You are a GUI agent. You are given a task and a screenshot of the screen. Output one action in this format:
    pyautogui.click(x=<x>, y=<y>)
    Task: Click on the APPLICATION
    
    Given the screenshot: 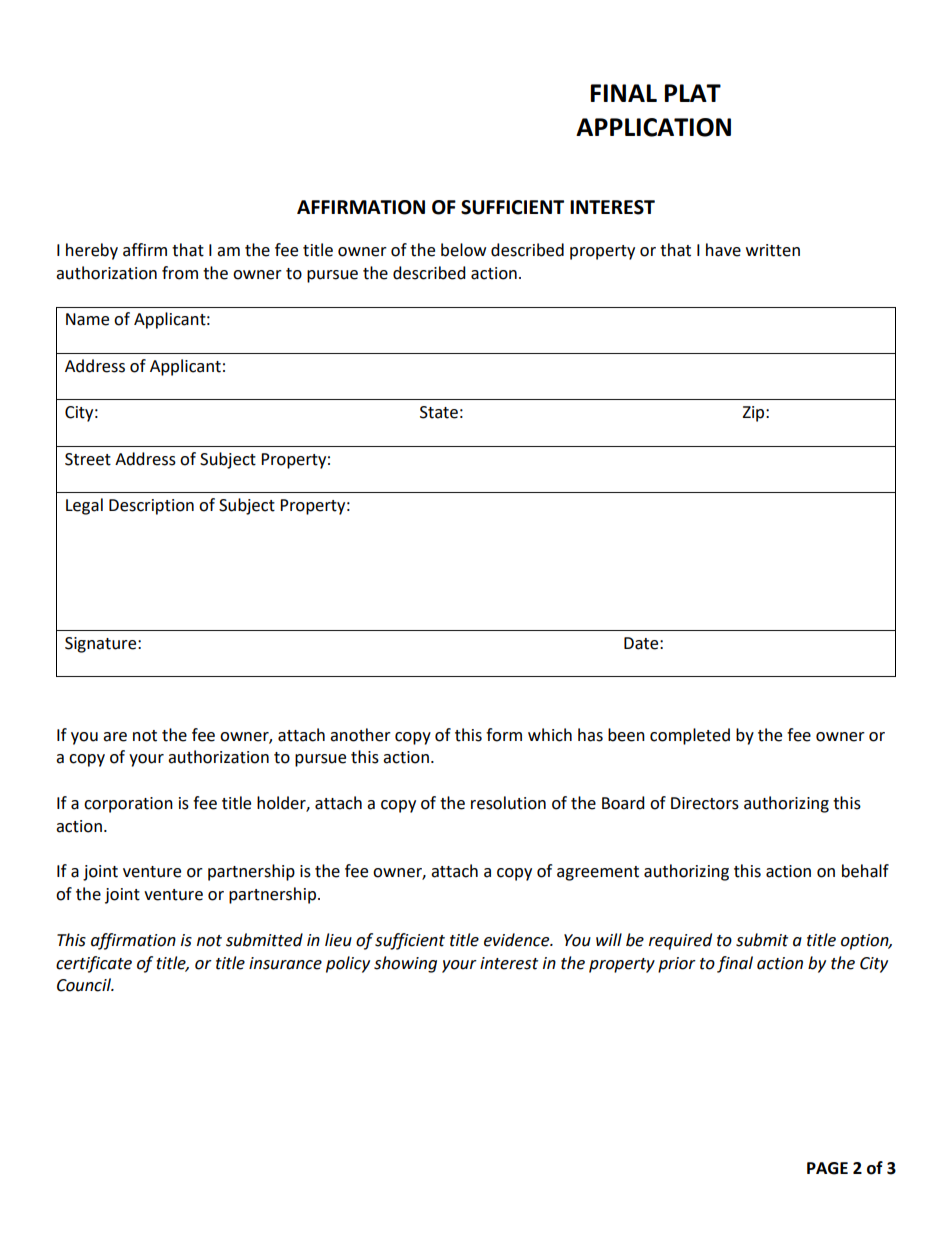 What is the action you would take?
    pyautogui.click(x=653, y=127)
